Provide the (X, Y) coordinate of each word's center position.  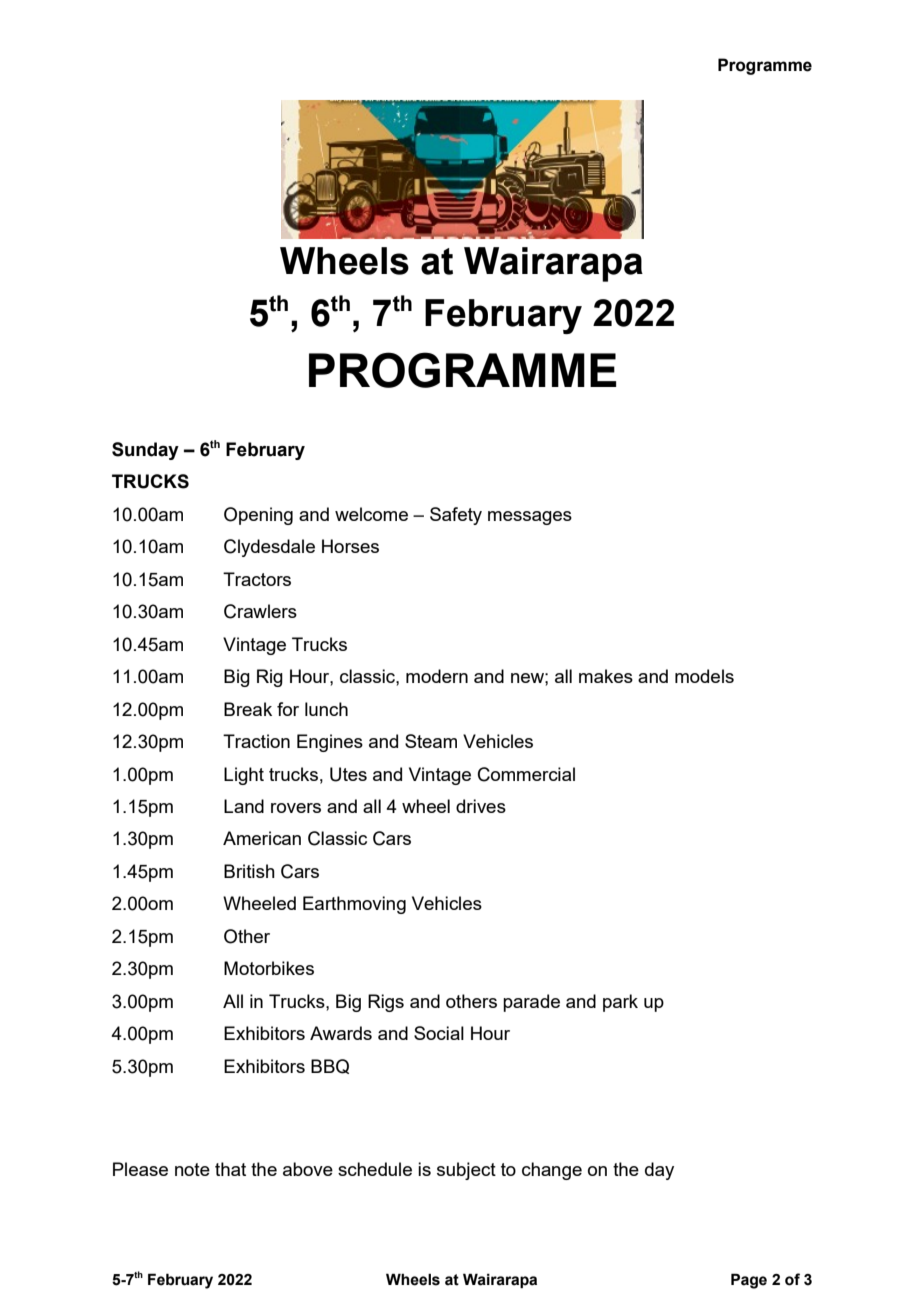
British (249, 871)
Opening (258, 516)
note (192, 1169)
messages (530, 518)
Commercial (526, 774)
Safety (456, 516)
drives (481, 806)
